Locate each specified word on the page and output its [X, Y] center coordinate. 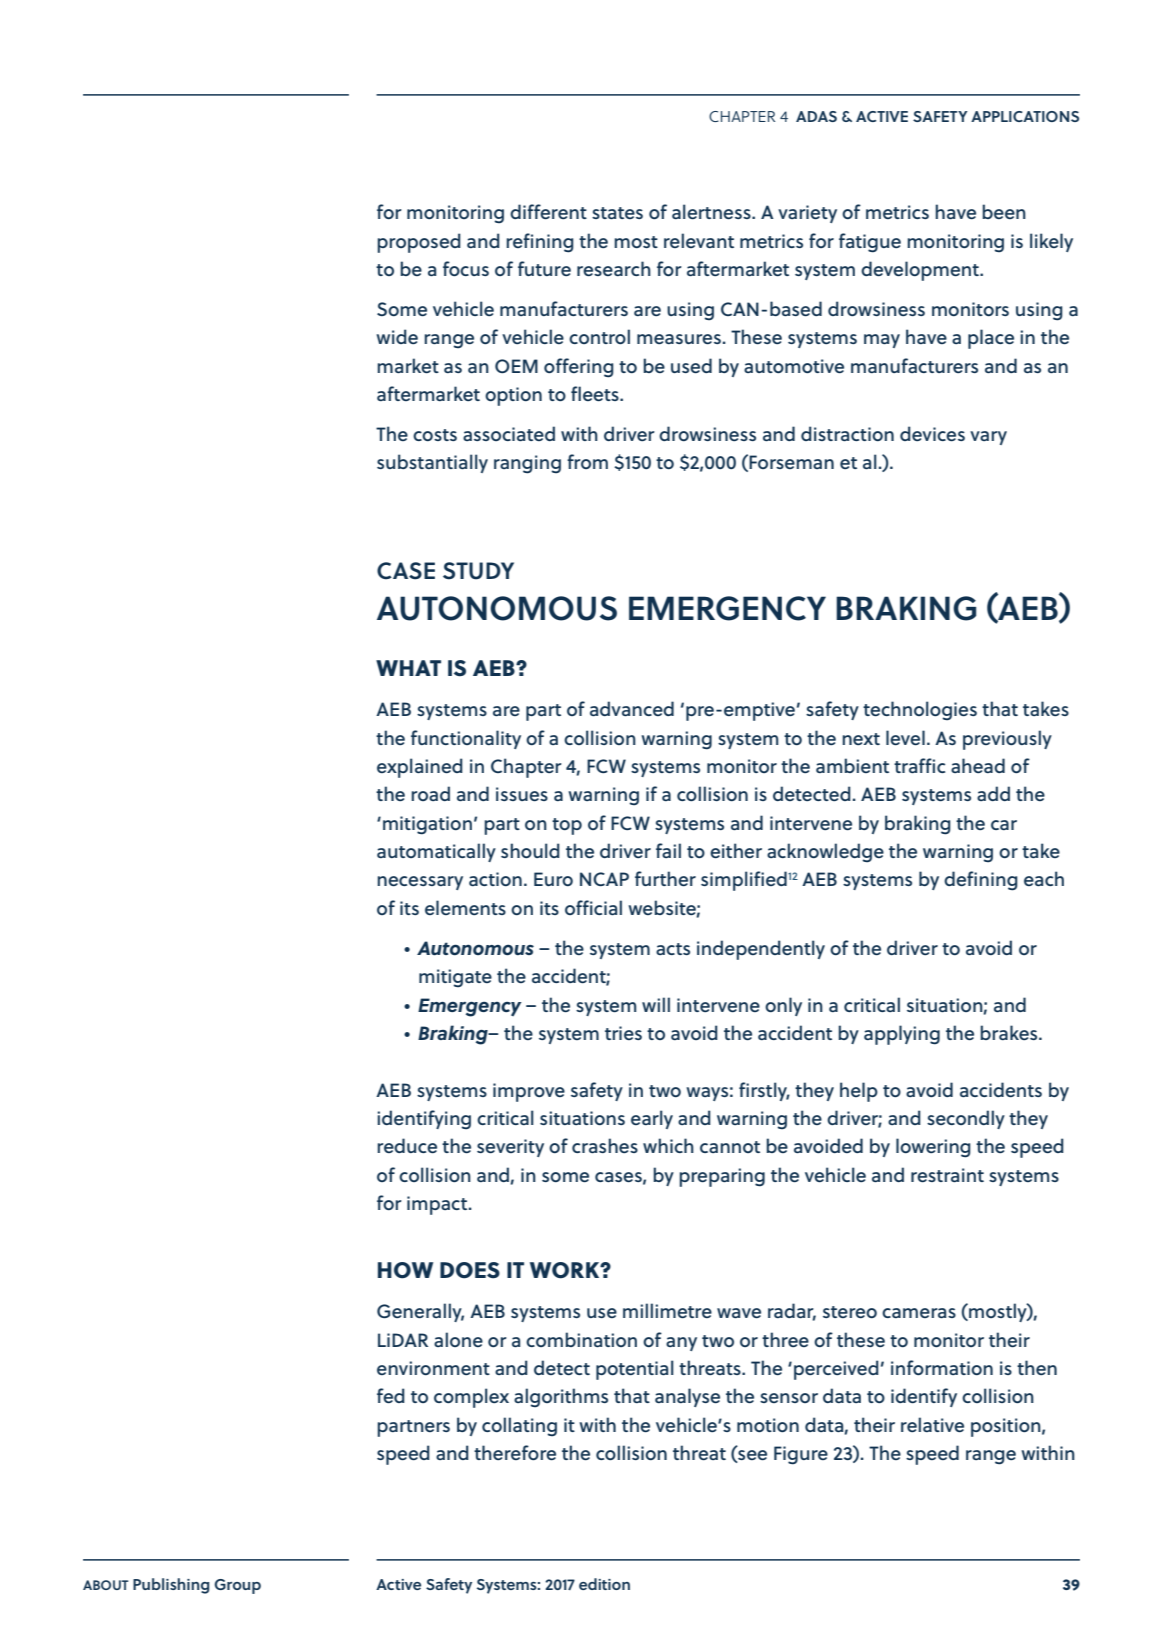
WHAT [408, 668]
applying [902, 1035]
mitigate [455, 978]
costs [435, 435]
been [1004, 211]
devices [932, 433]
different [548, 211]
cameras [919, 1313]
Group [237, 1586]
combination [581, 1339]
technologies [920, 711]
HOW [405, 1270]
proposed [419, 243]
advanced [632, 708]
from [587, 461]
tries [623, 1033]
